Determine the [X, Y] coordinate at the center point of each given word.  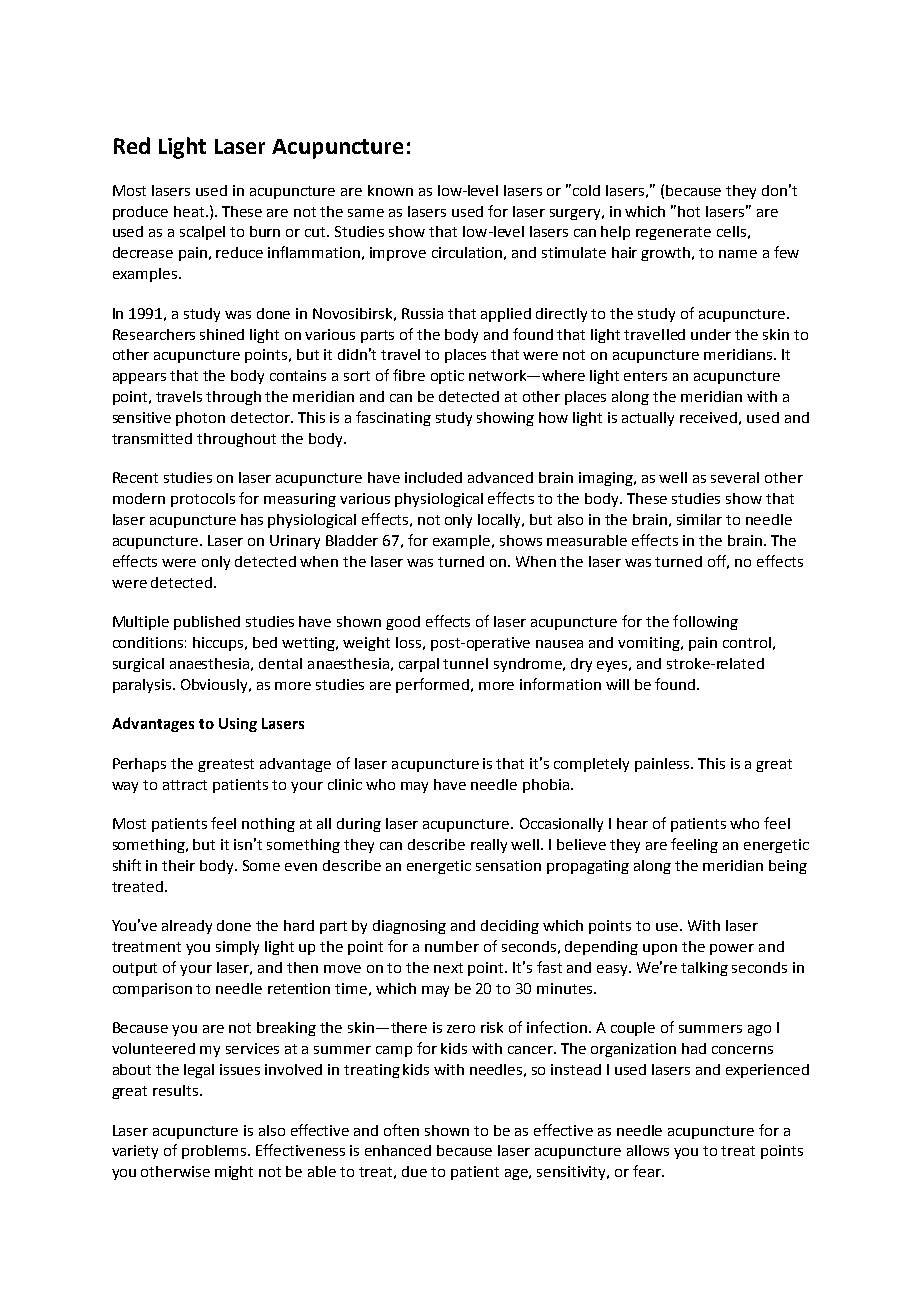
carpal [419, 665]
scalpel [202, 233]
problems [215, 1152]
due [414, 1171]
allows [648, 1150]
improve [398, 254]
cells [731, 231]
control [747, 642]
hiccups [220, 644]
